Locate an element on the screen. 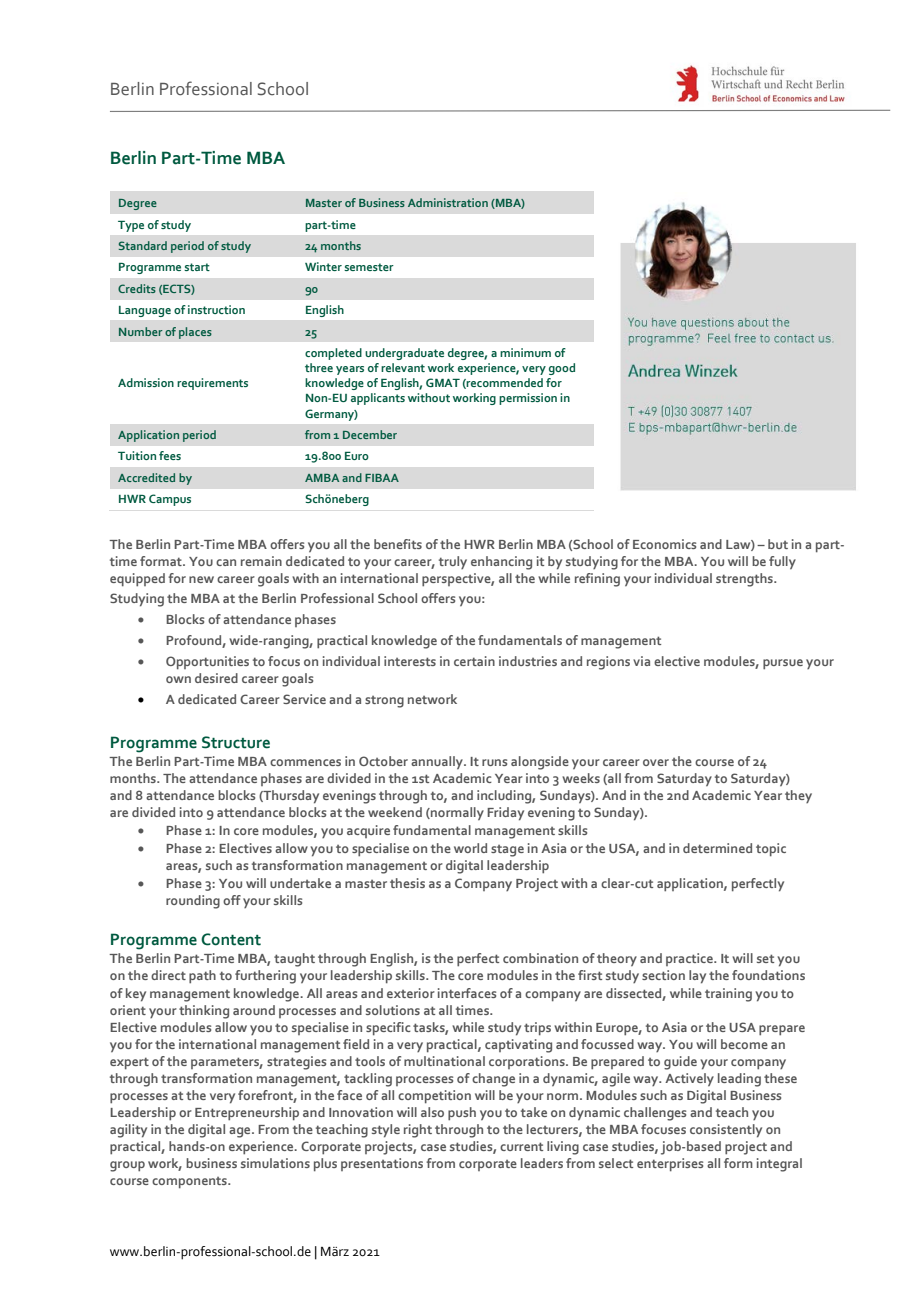 The height and width of the screenshot is (1308, 924). Content is located at coordinates (231, 939).
